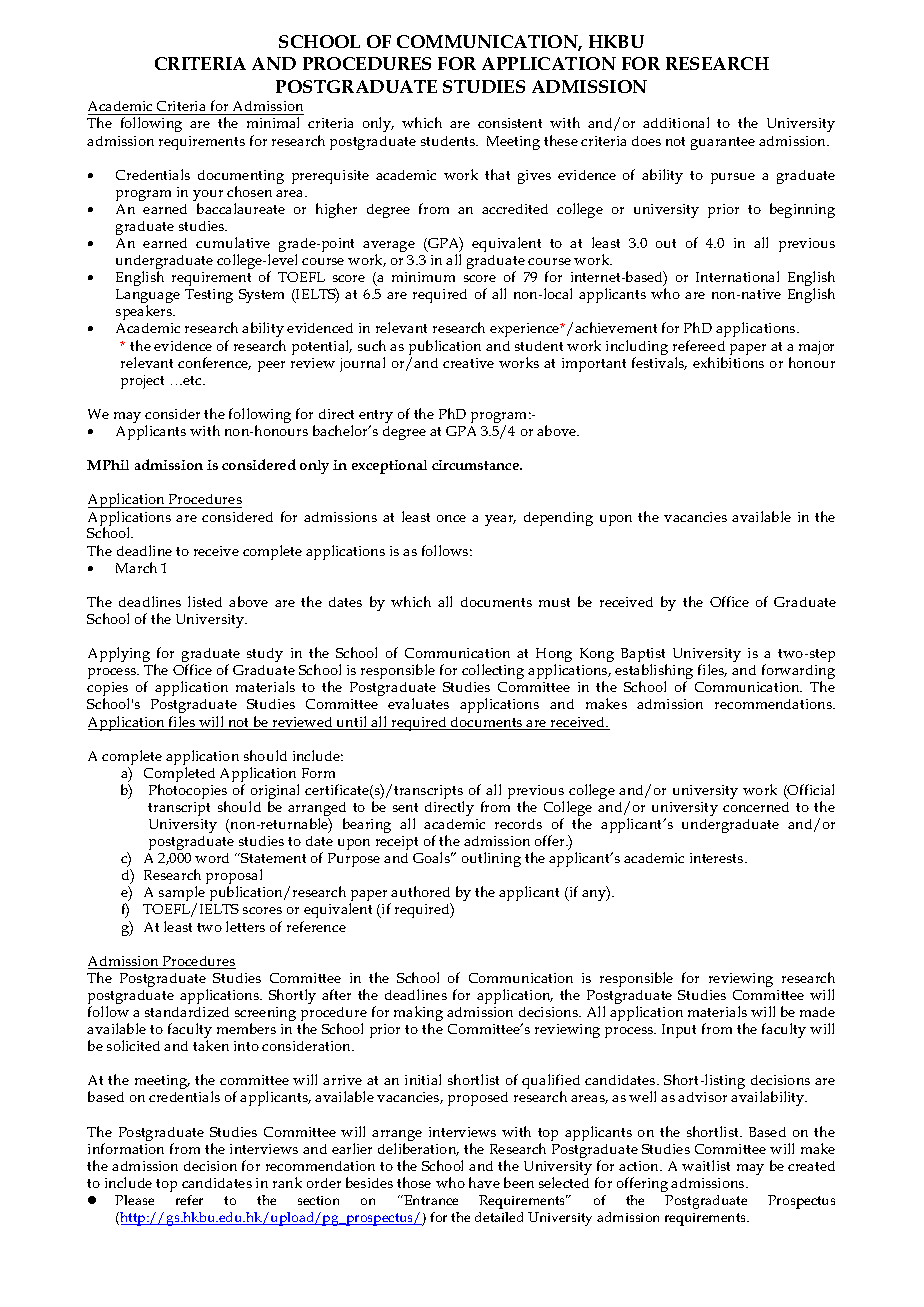  What do you see at coordinates (500, 520) in the screenshot?
I see `year` at bounding box center [500, 520].
